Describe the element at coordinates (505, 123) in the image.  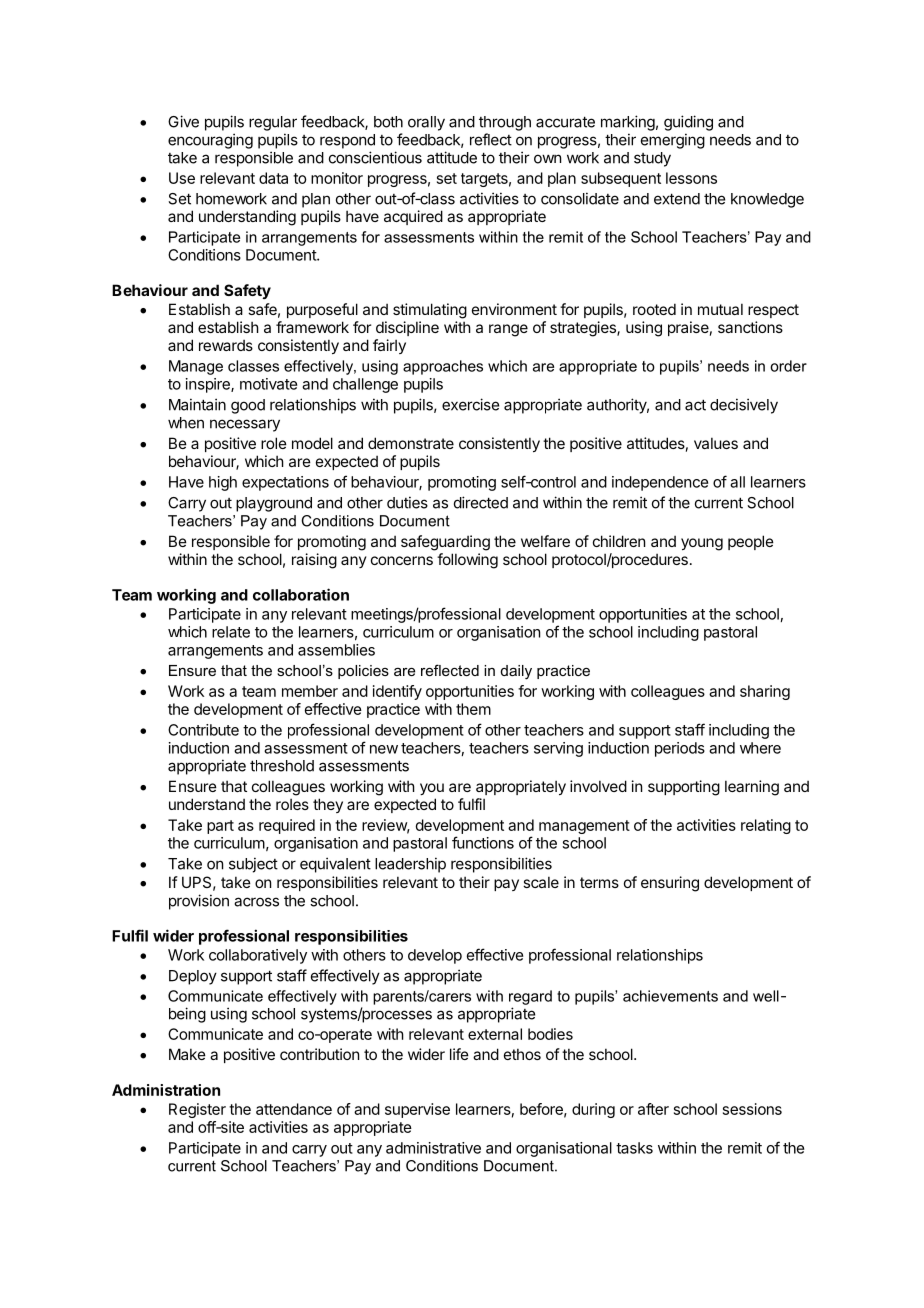
I see `through` at that location.
